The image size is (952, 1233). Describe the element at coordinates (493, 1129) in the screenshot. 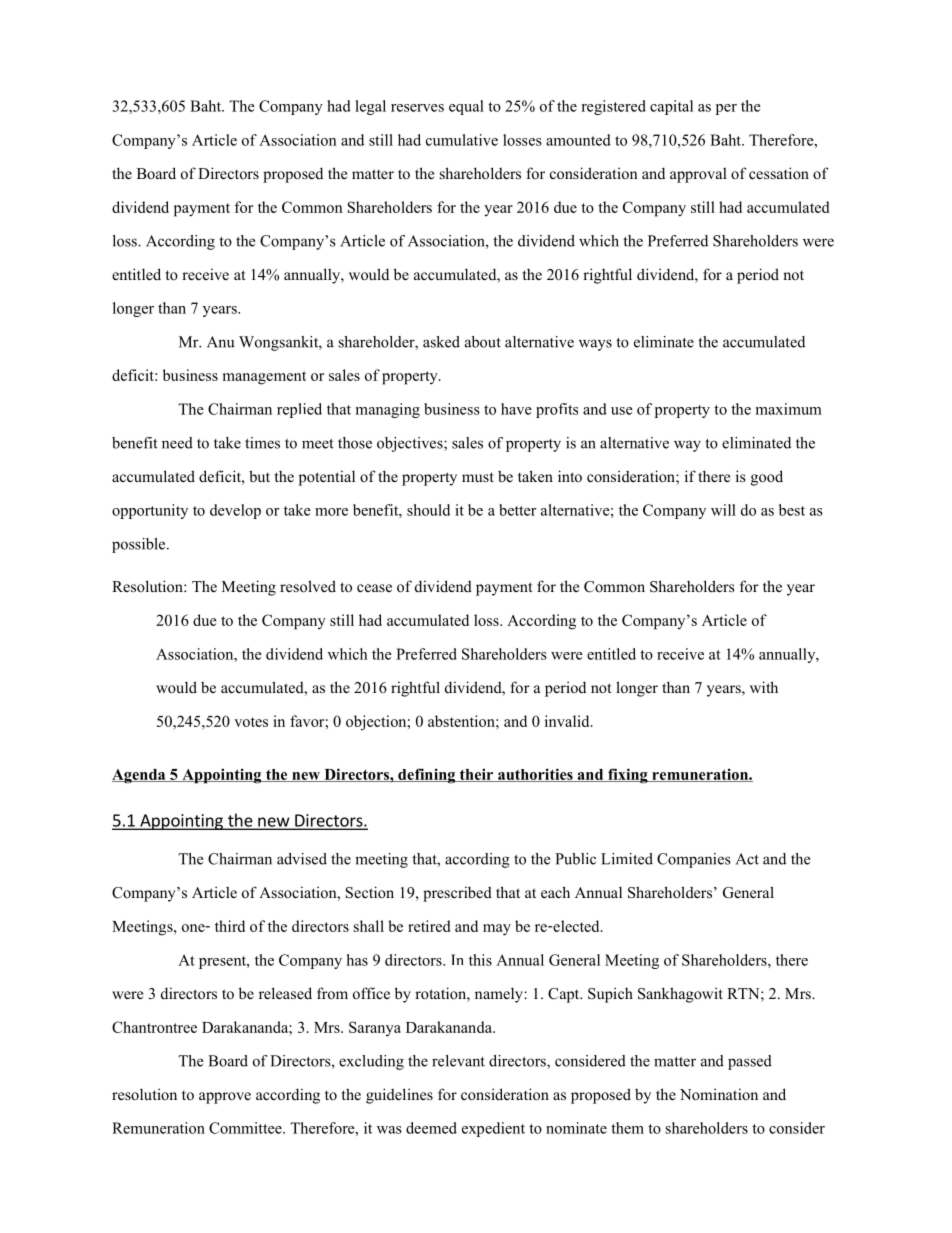

I see `expedient` at that location.
